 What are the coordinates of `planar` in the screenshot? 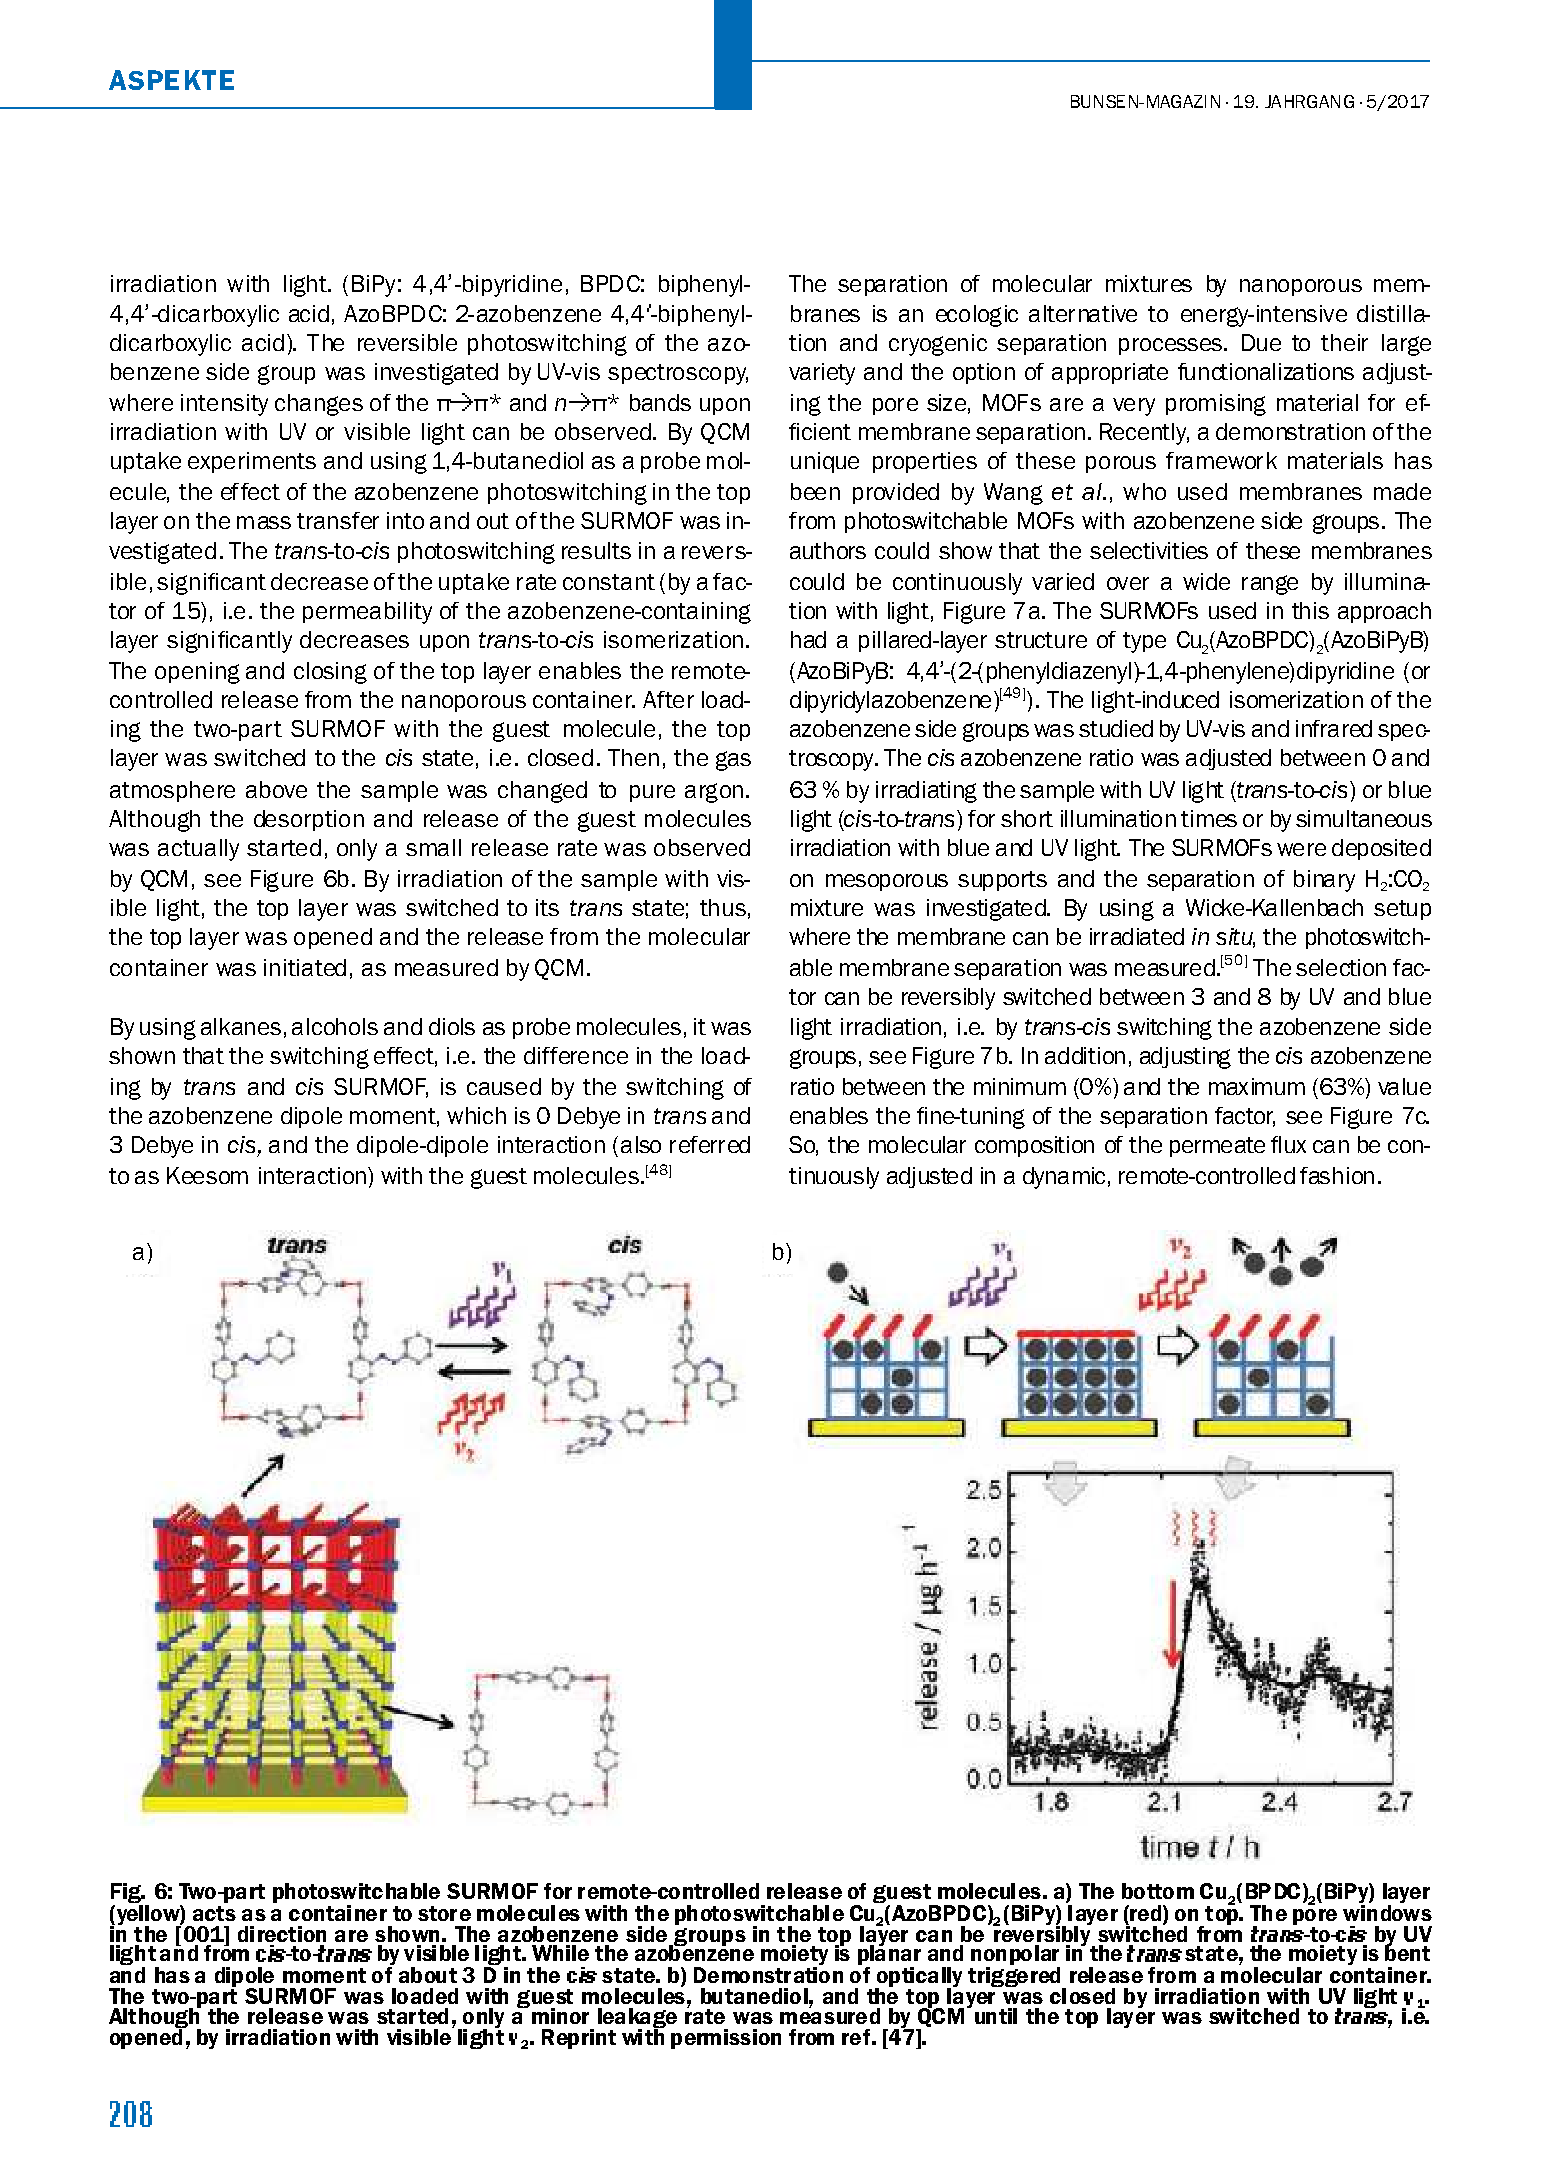 It's located at (889, 1955).
